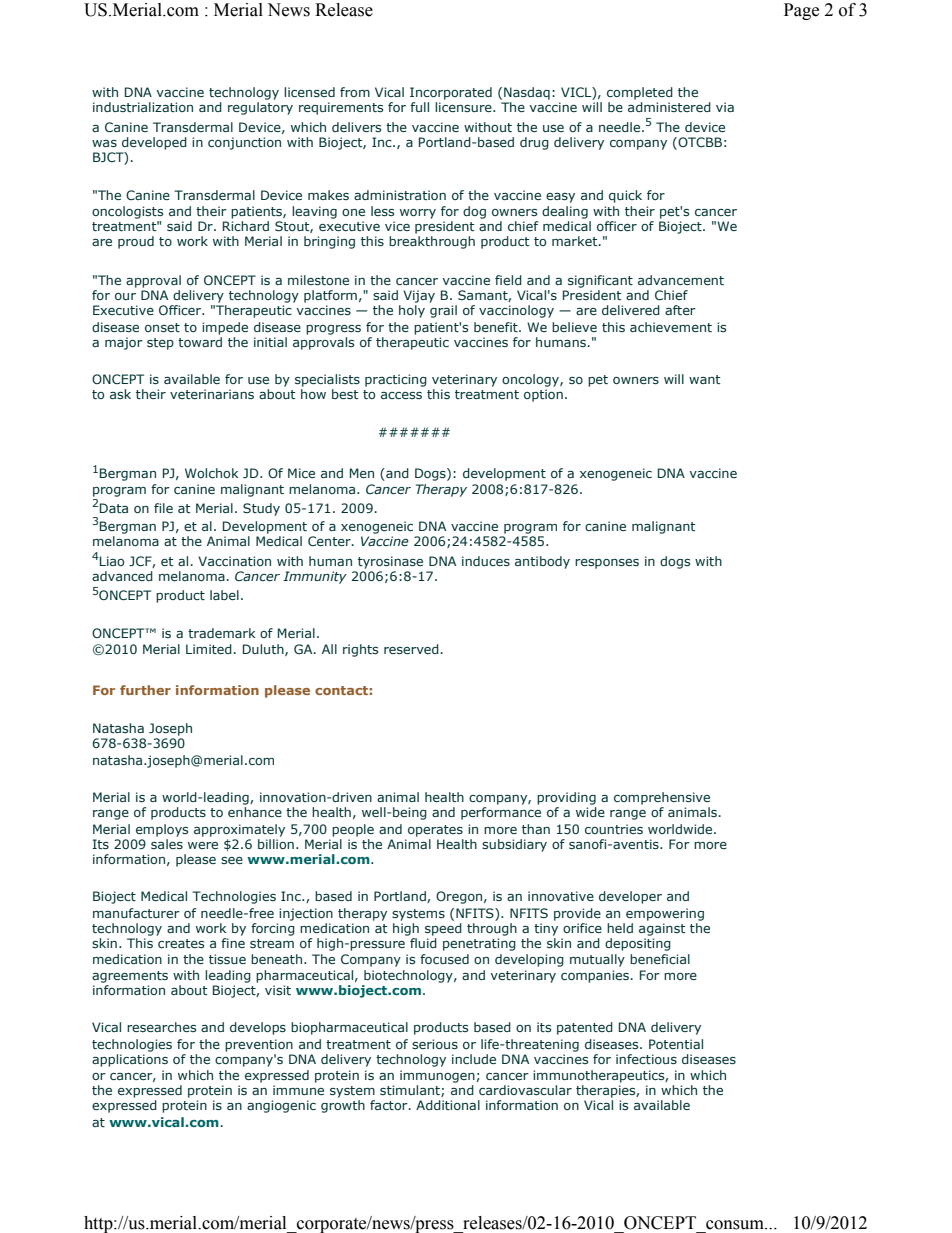 The height and width of the screenshot is (1233, 952). Describe the element at coordinates (705, 379) in the screenshot. I see `want` at that location.
